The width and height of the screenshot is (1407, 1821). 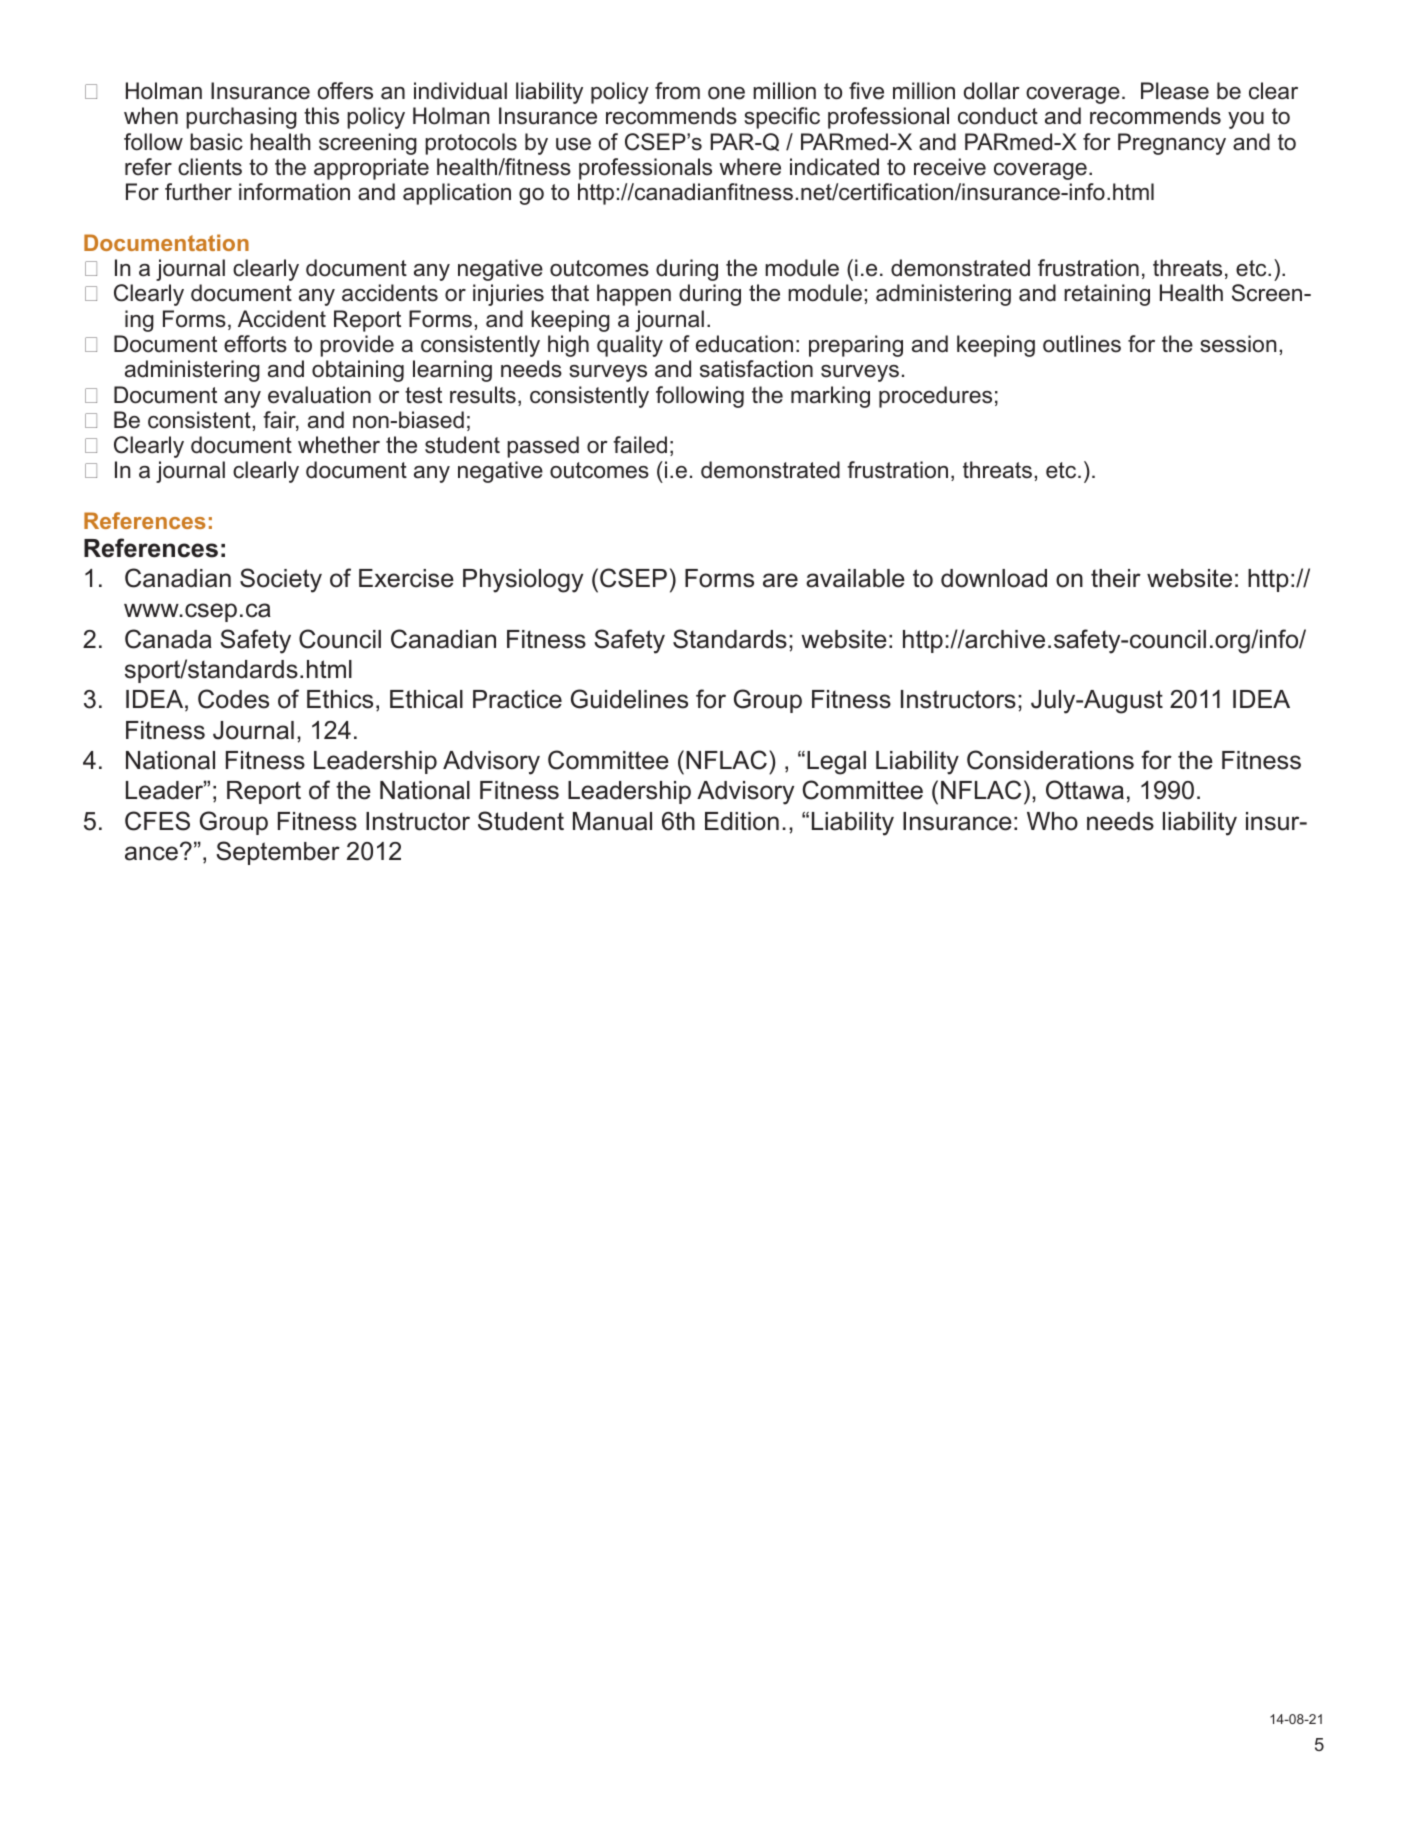 I want to click on Codes, so click(x=233, y=699).
